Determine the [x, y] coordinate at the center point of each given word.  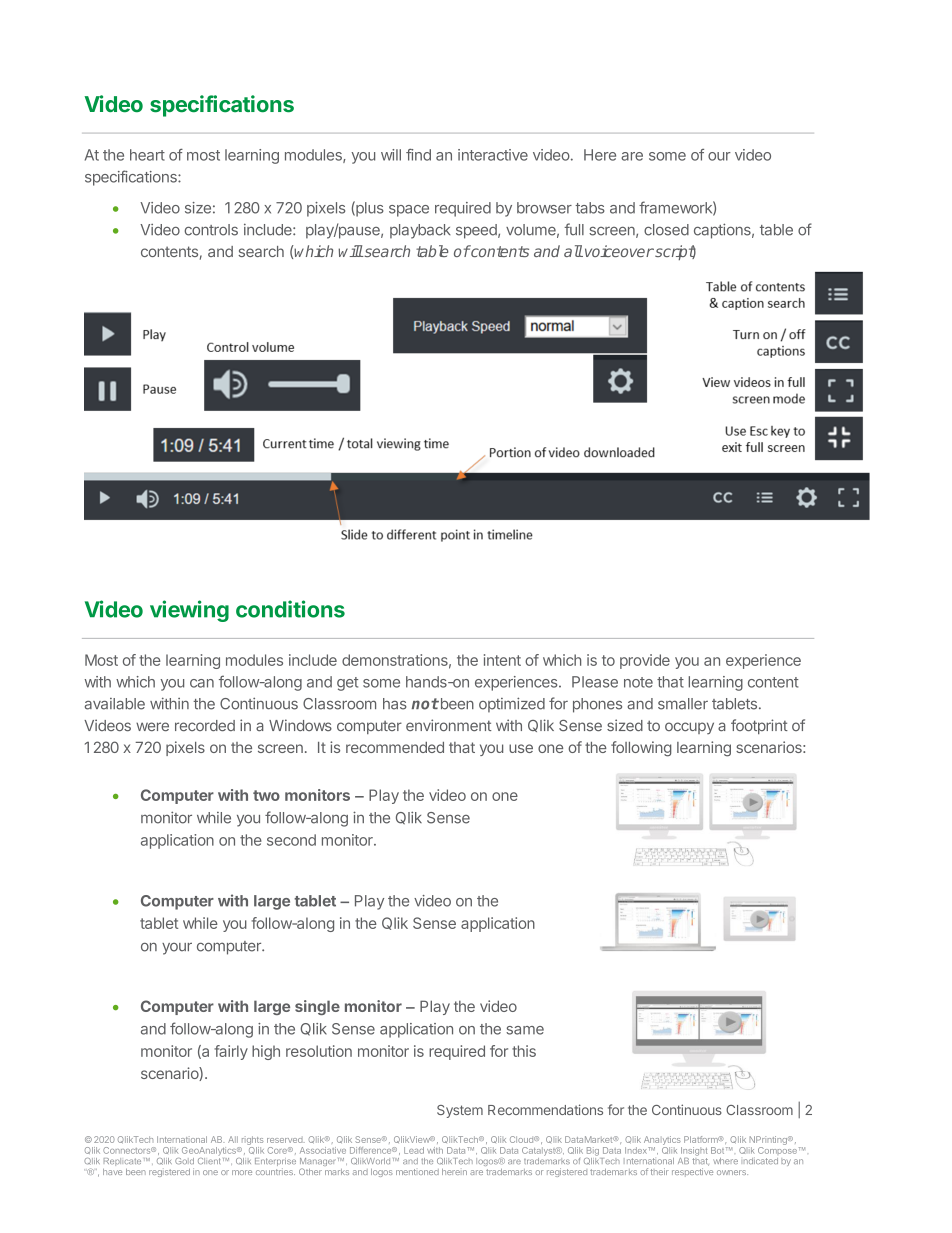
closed [666, 230]
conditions [290, 609]
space [409, 211]
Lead [414, 1150]
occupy [689, 728]
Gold [184, 1161]
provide [645, 661]
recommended [395, 747]
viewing [189, 611]
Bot [719, 1150]
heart [147, 155]
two [266, 795]
